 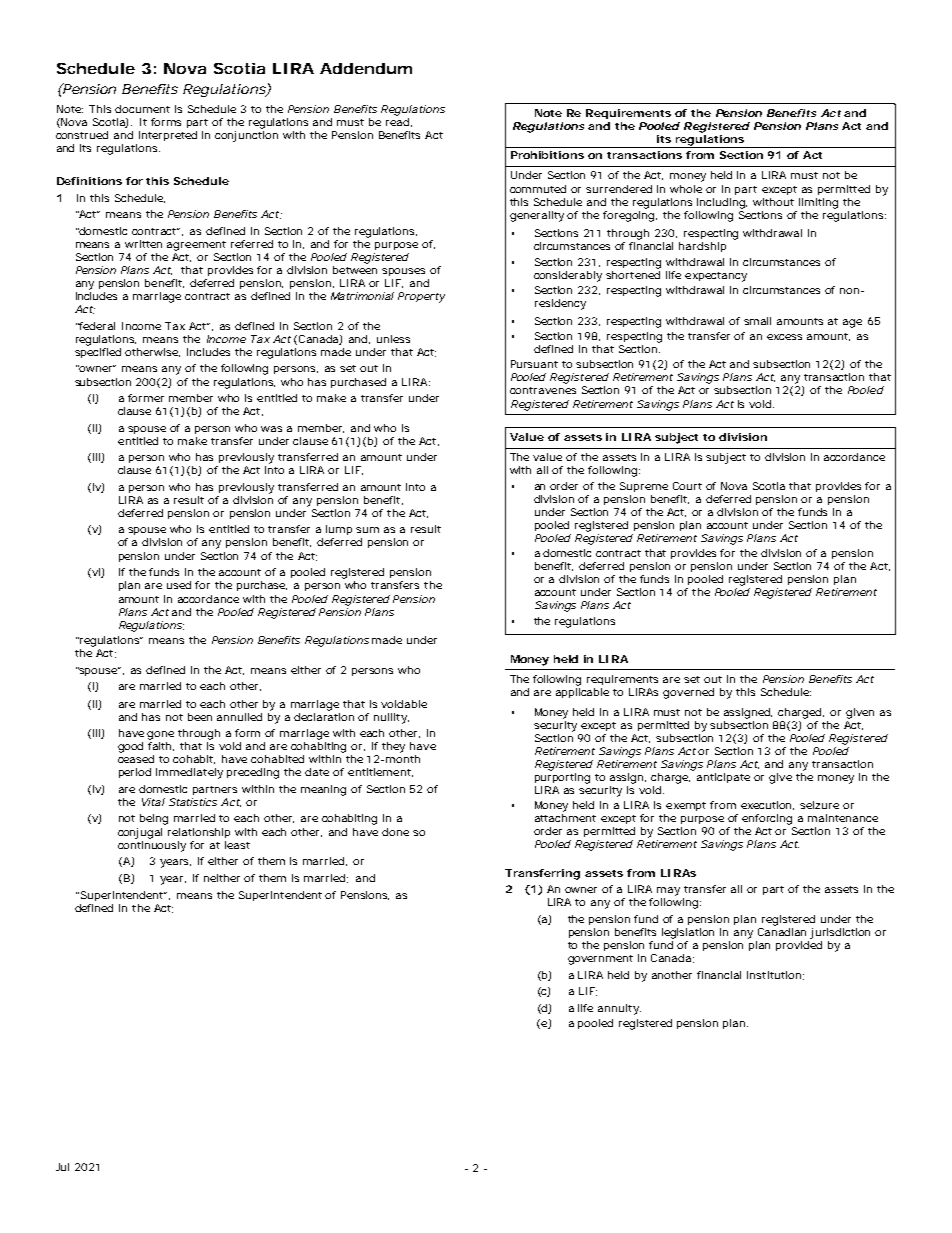 I want to click on interpreted, so click(x=168, y=136).
